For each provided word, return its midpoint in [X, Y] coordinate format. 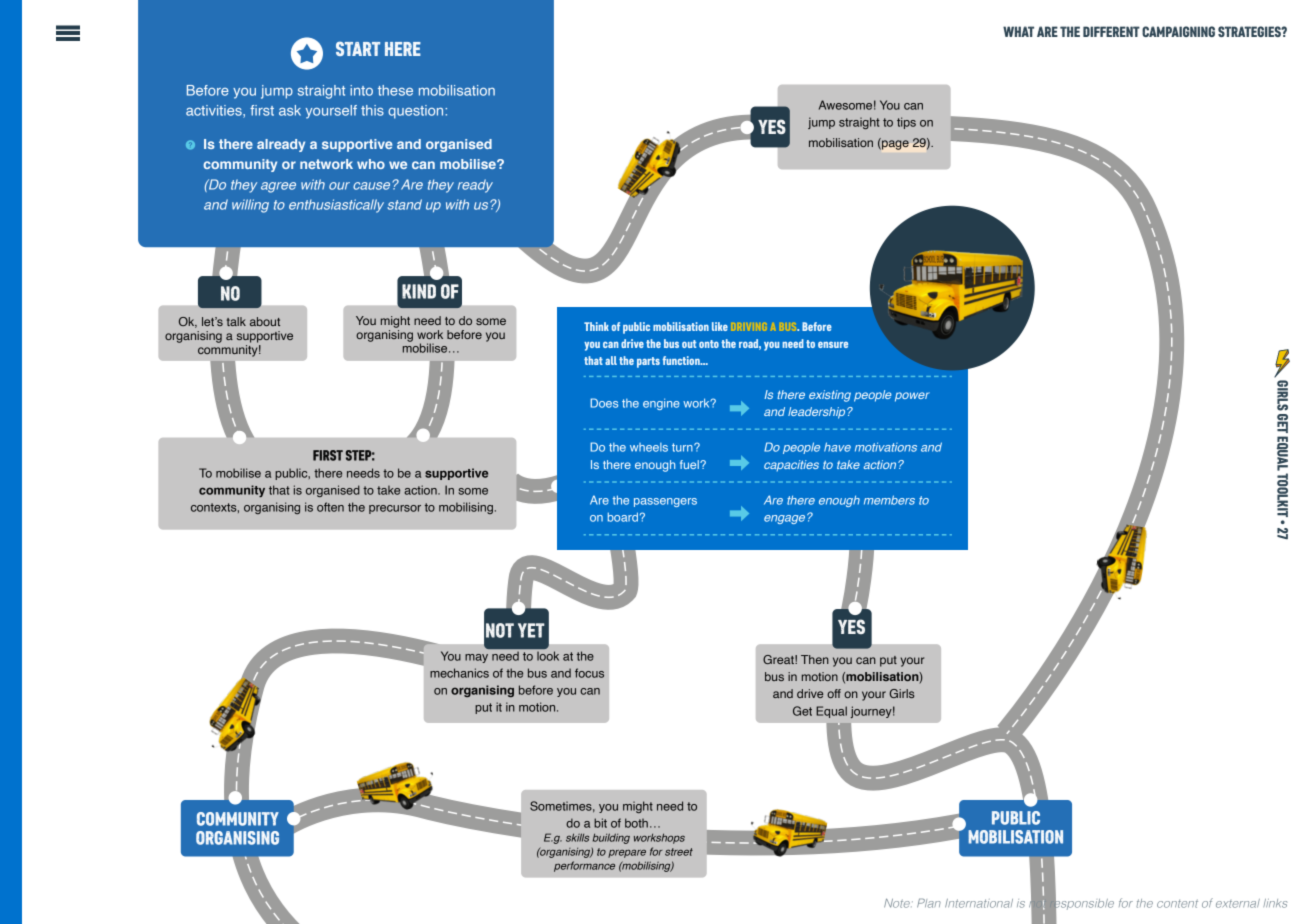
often [330, 507]
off [834, 693]
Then [815, 659]
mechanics [459, 673]
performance [584, 866]
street [679, 852]
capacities [791, 466]
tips [906, 123]
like [720, 326]
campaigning [1178, 31]
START [358, 48]
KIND [419, 291]
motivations [886, 447]
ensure [833, 344]
